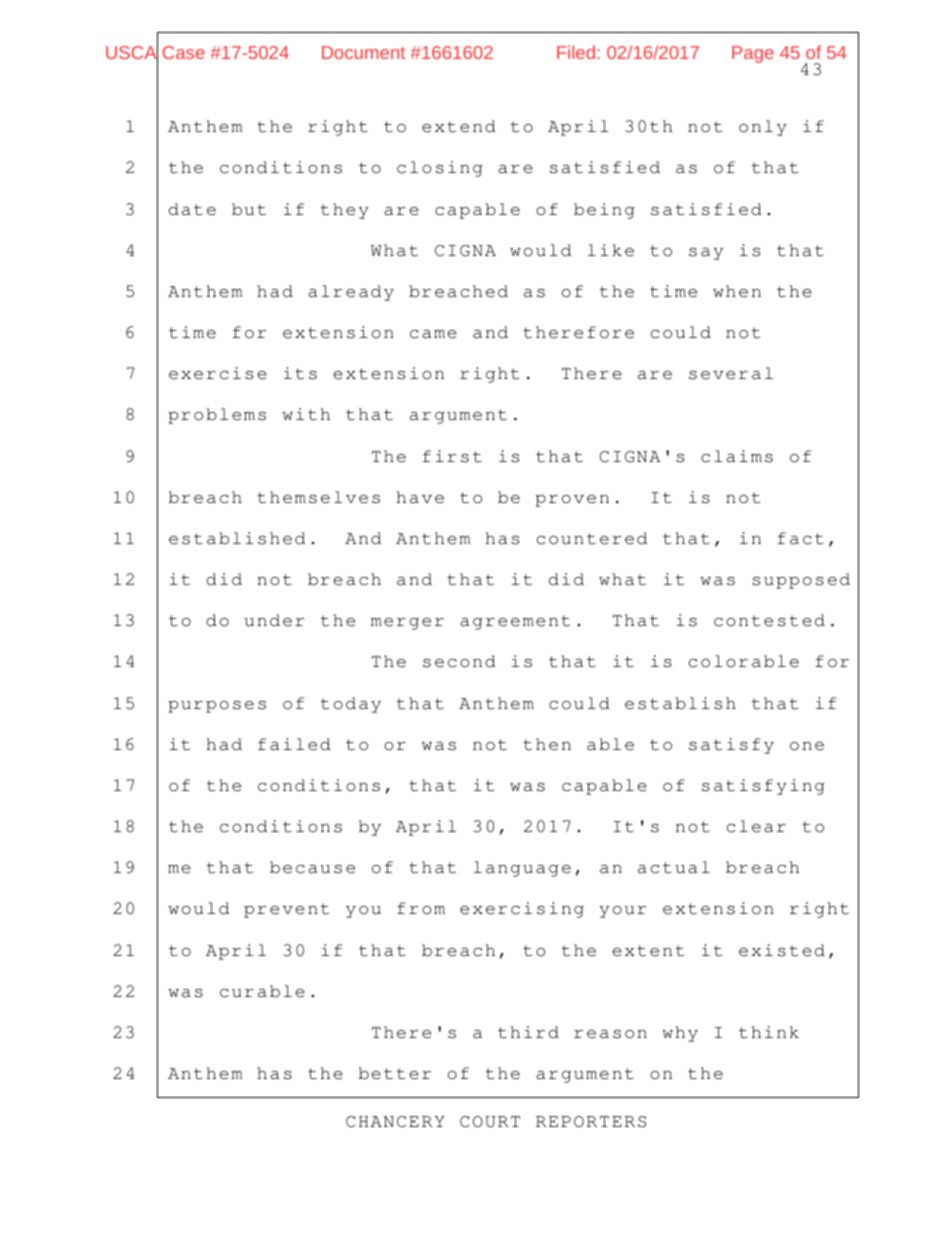 This screenshot has width=952, height=1233. What do you see at coordinates (459, 126) in the screenshot?
I see `extend` at bounding box center [459, 126].
